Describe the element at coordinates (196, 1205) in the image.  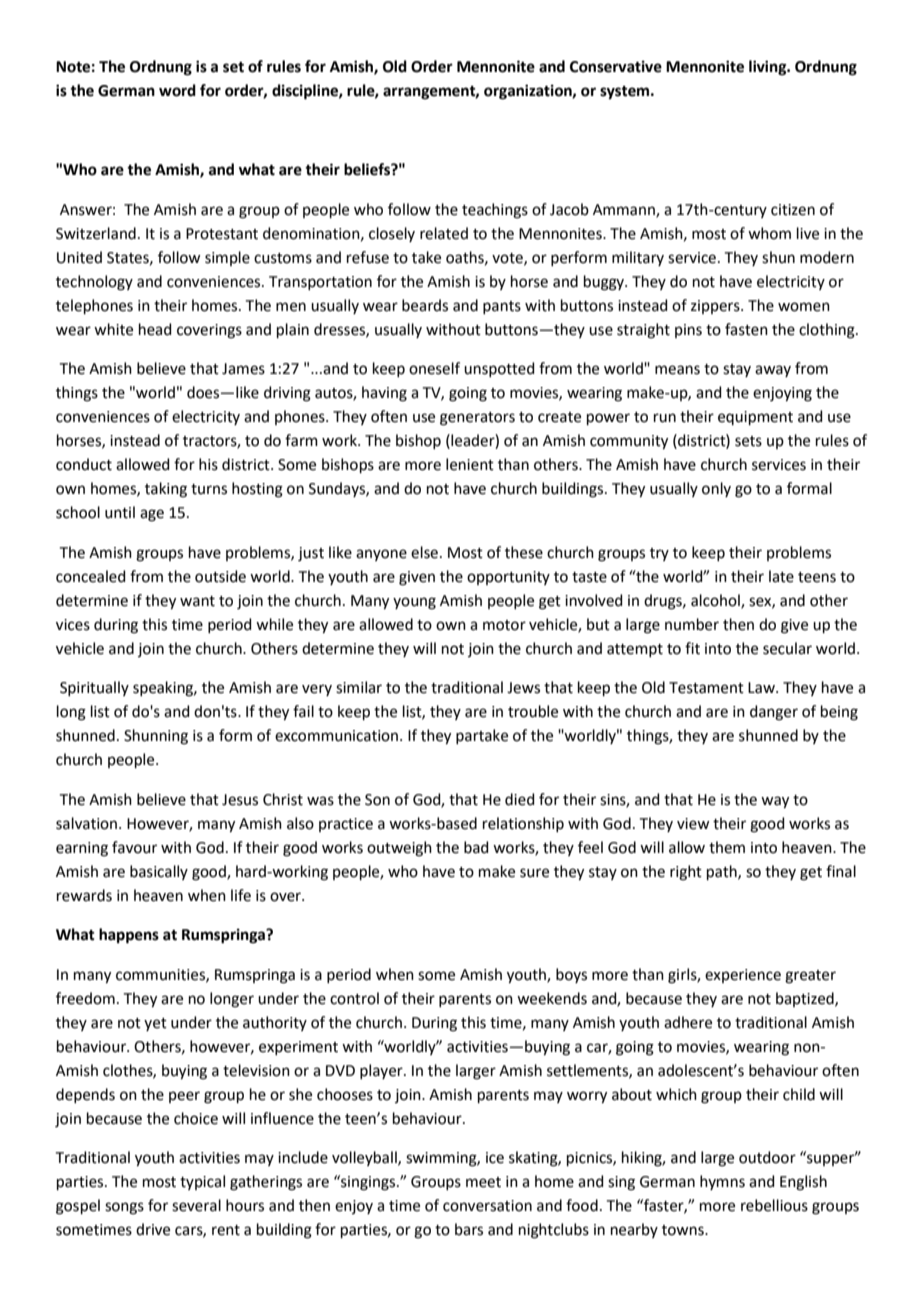
I see `several` at that location.
